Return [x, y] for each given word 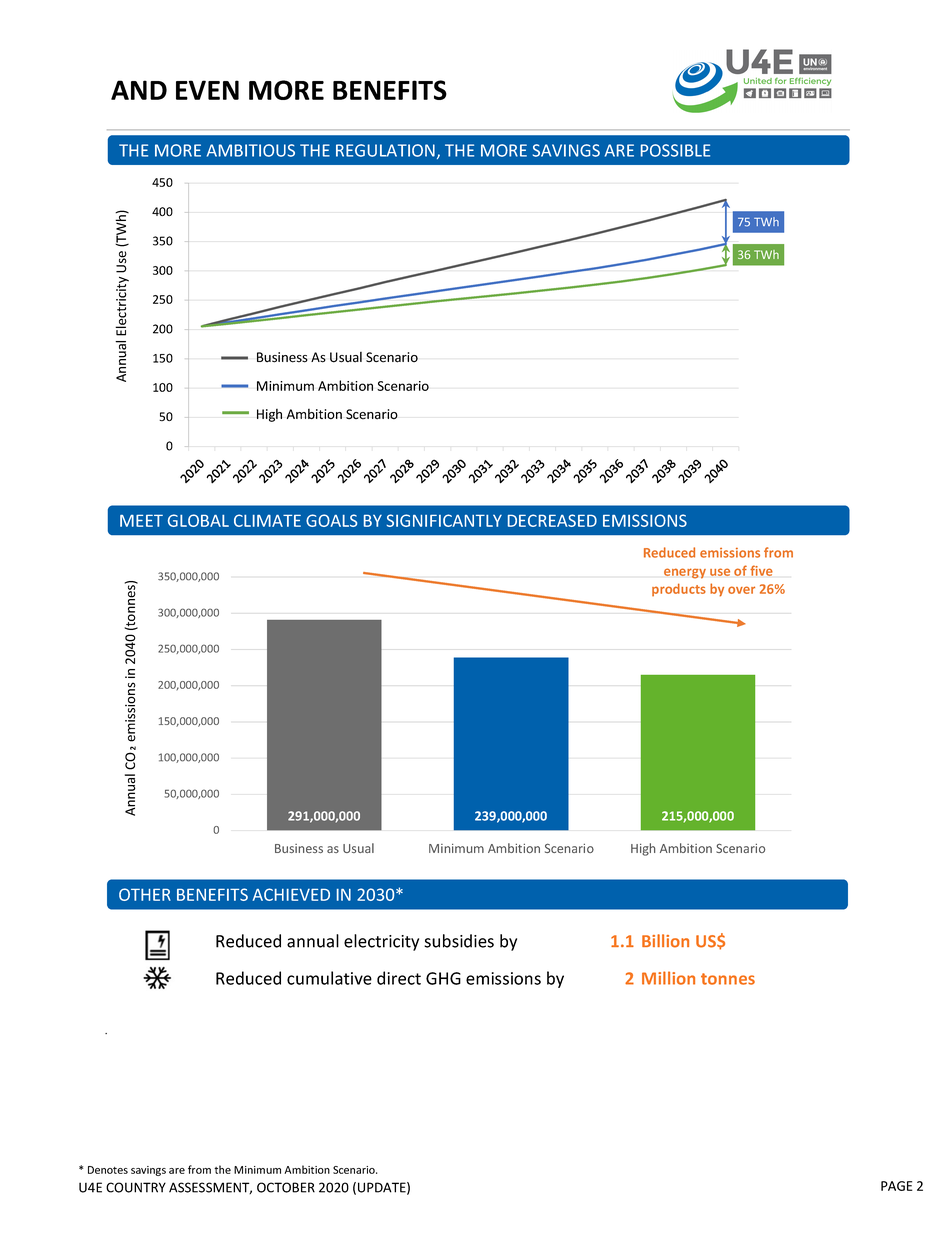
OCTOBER [286, 1187]
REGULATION [385, 150]
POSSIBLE [675, 150]
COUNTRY [136, 1187]
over [741, 590]
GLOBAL [198, 520]
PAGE [897, 1186]
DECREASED [552, 520]
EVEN [207, 90]
